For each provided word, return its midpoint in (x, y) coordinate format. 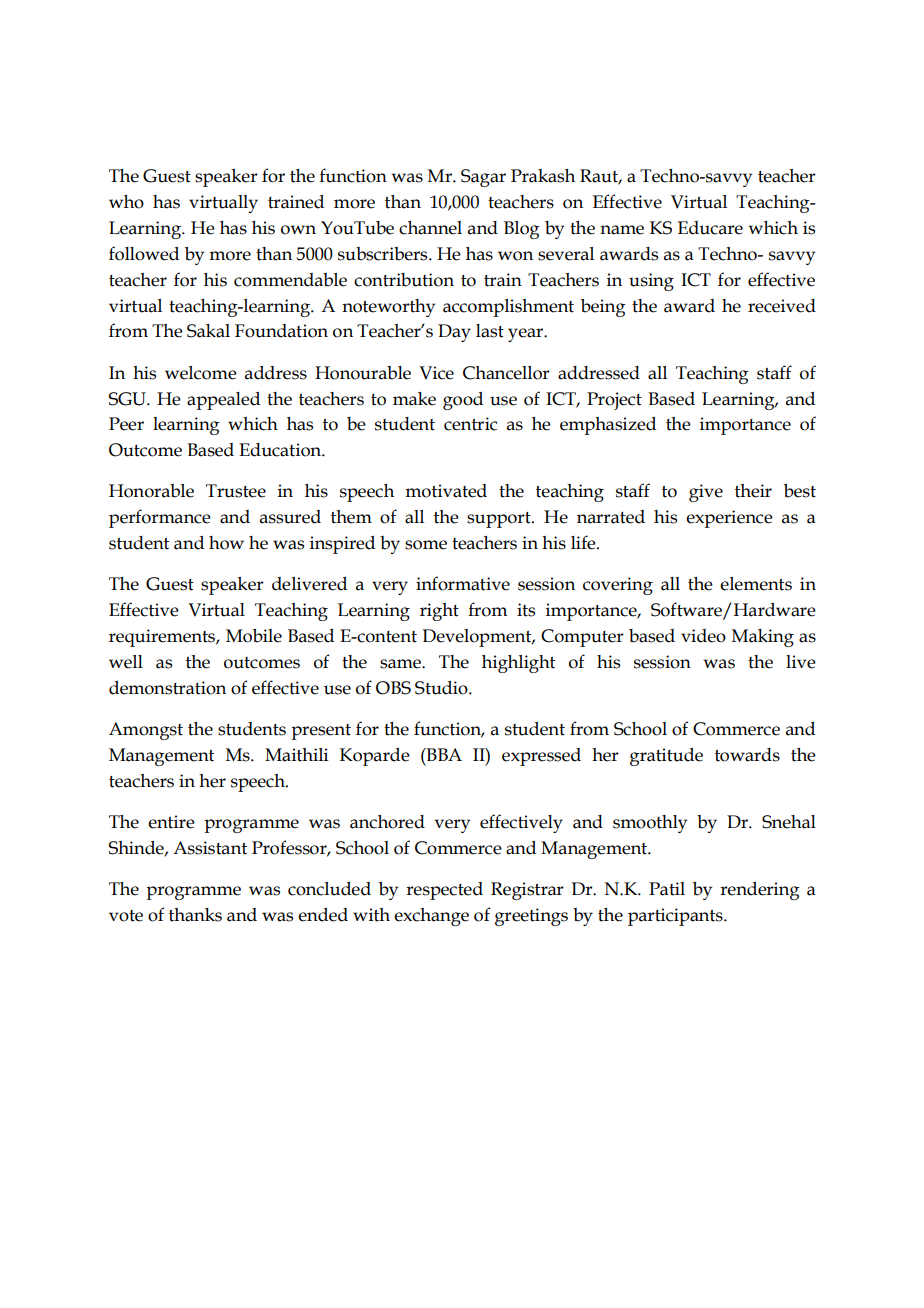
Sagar (483, 178)
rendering (760, 891)
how (226, 543)
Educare (710, 228)
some (426, 545)
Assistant (210, 848)
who (126, 202)
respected (444, 891)
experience (729, 519)
